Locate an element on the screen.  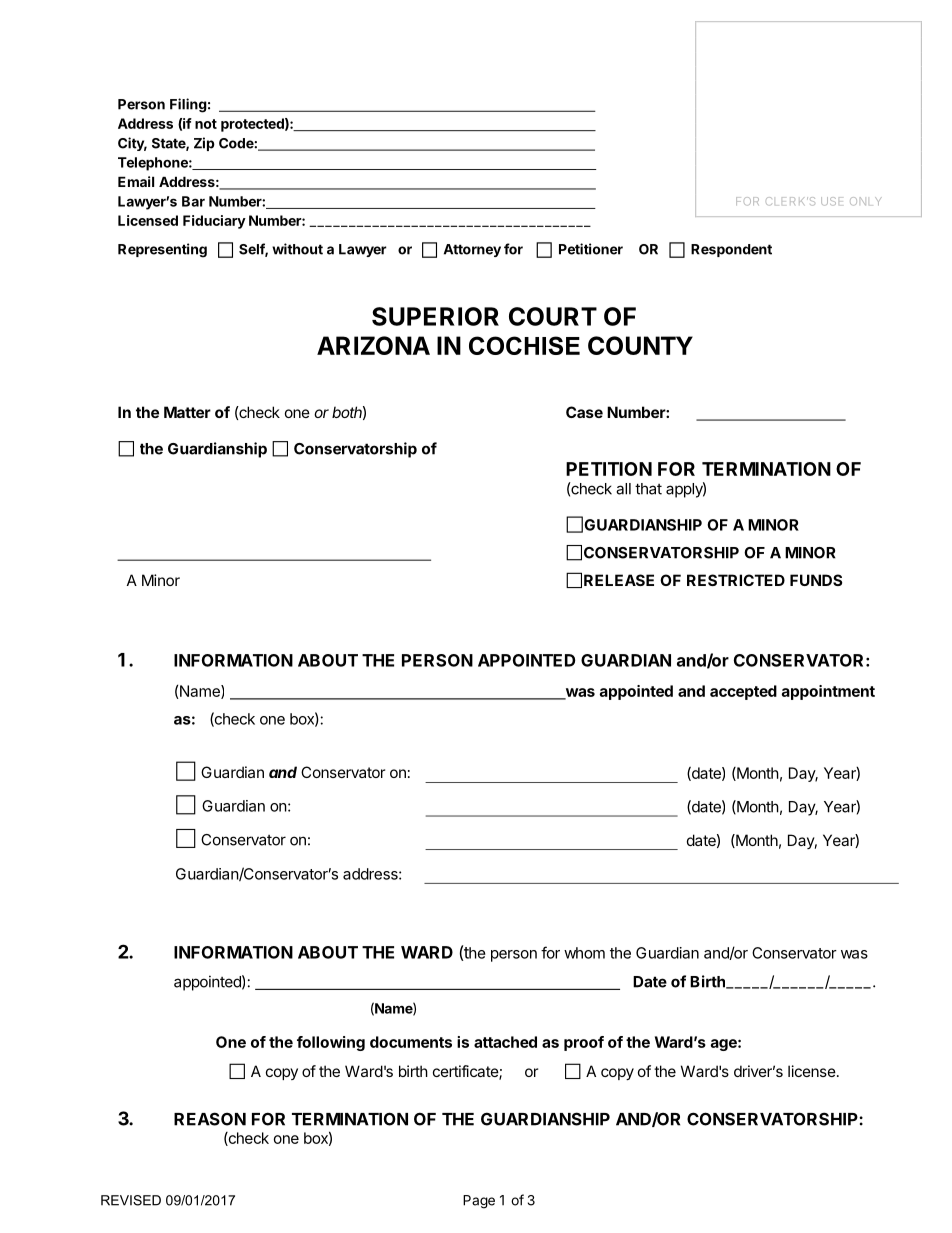
proof is located at coordinates (584, 1043).
